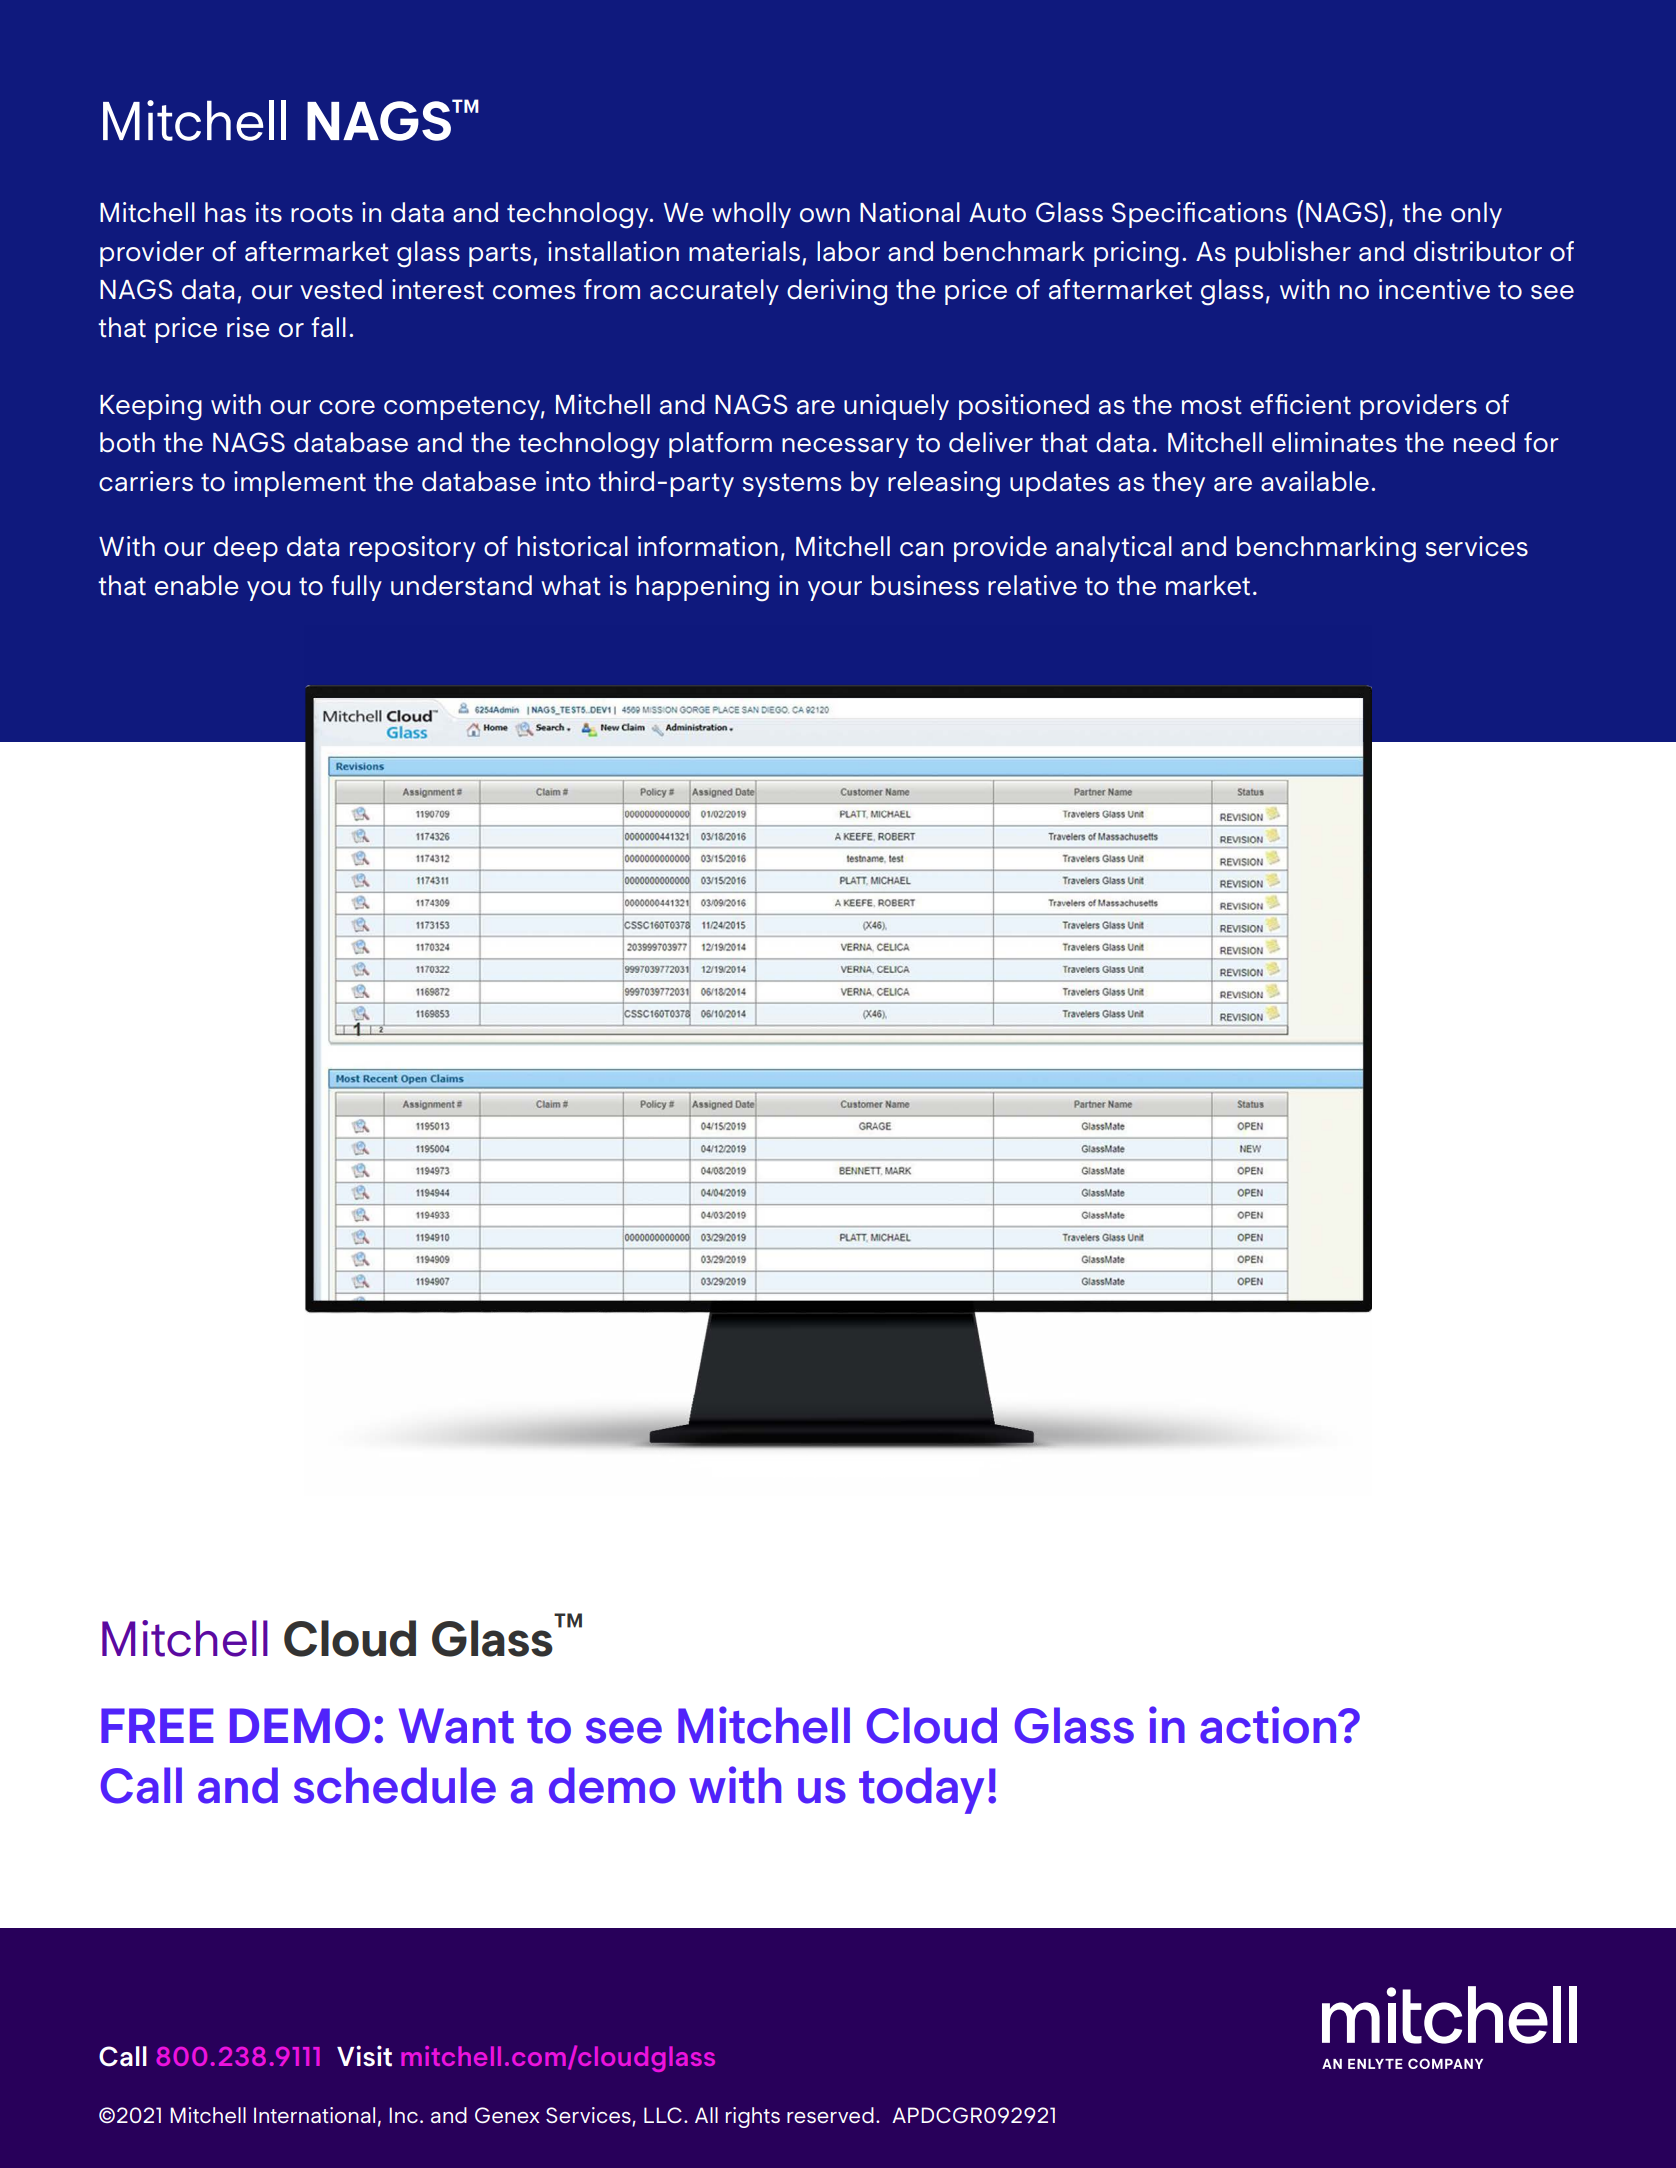 This screenshot has height=2168, width=1676. What do you see at coordinates (456, 1726) in the screenshot?
I see `Want` at bounding box center [456, 1726].
